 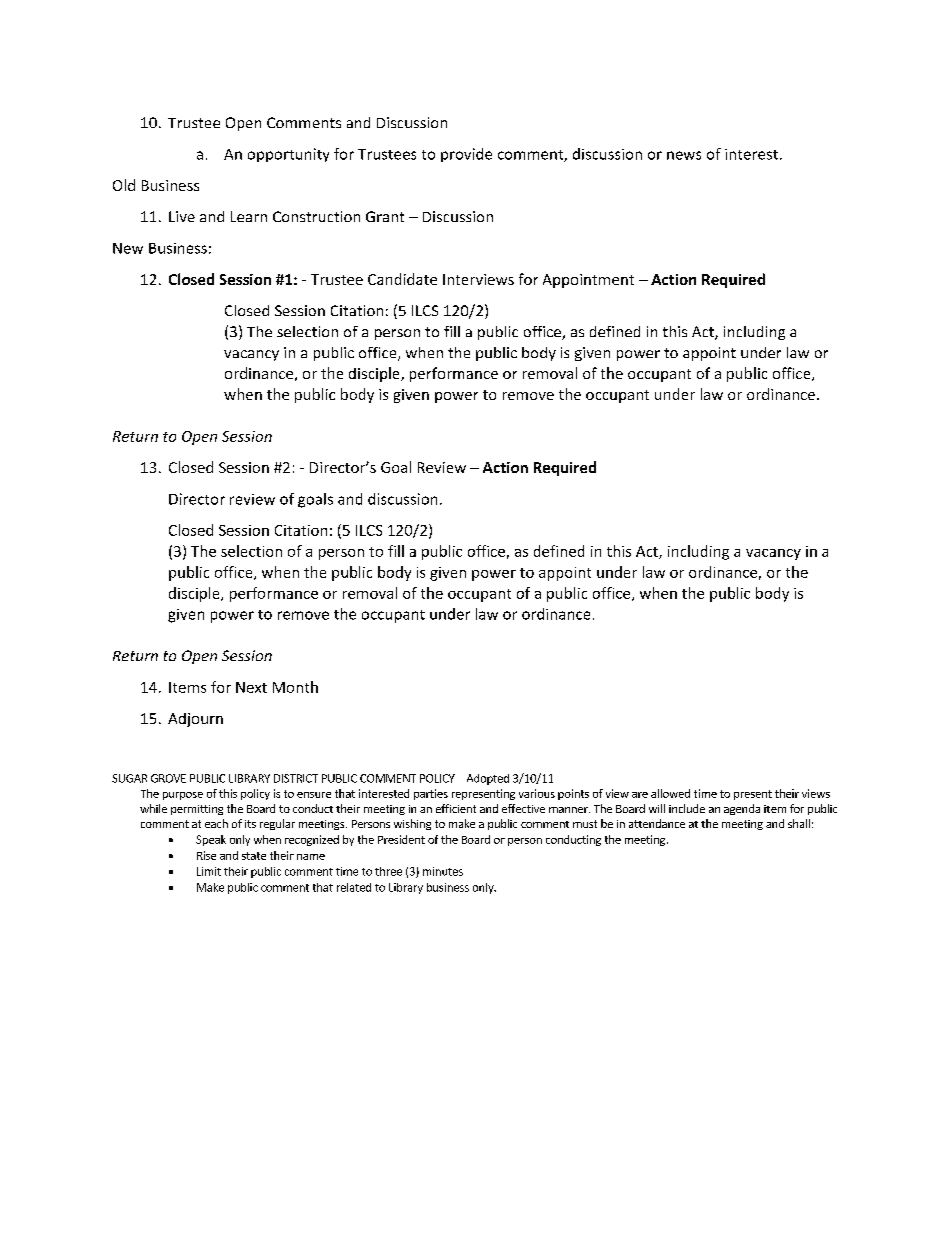 I want to click on Live, so click(x=182, y=216).
